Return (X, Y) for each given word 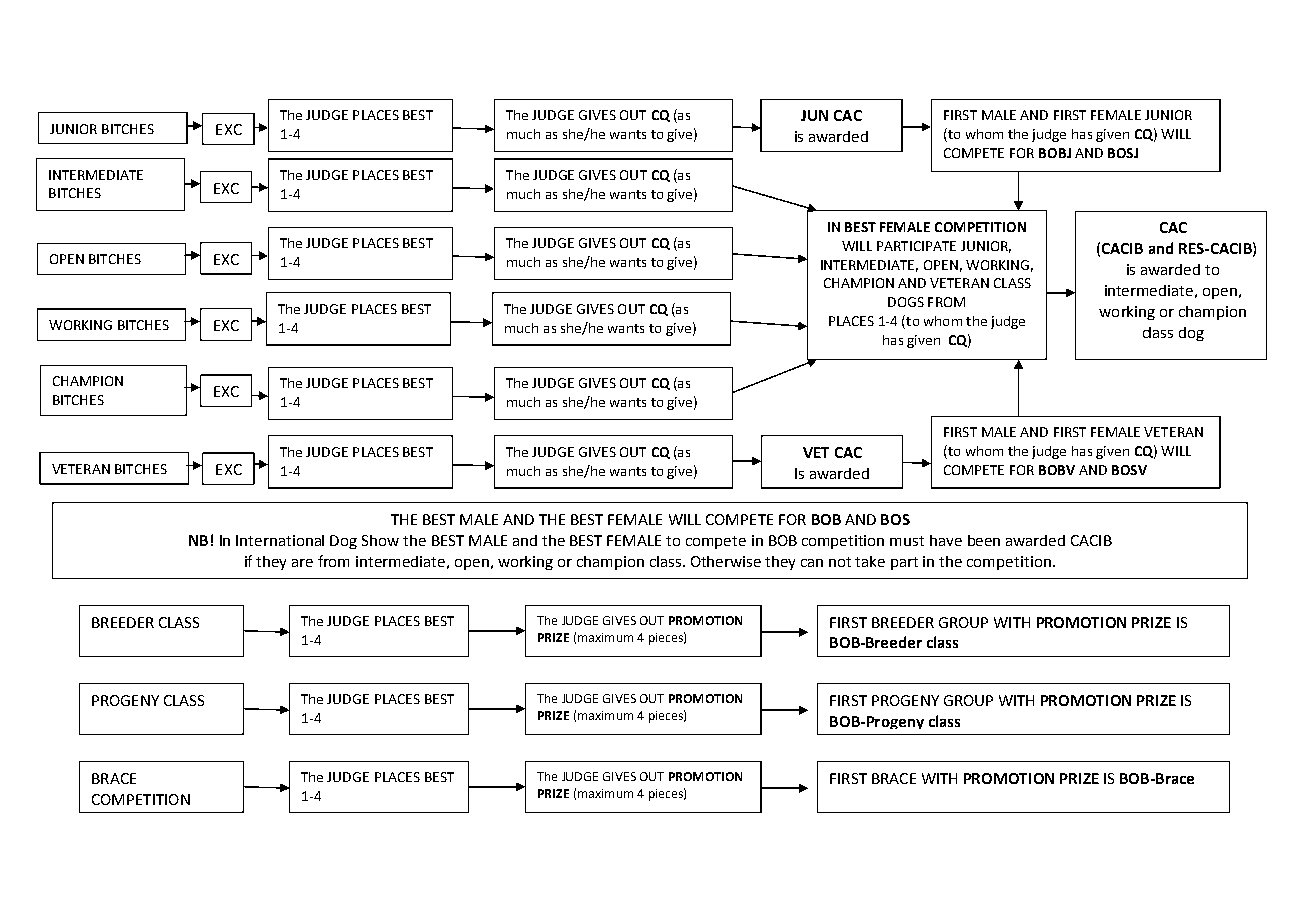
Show (380, 540)
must (907, 541)
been (984, 540)
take (870, 561)
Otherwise (726, 561)
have (946, 540)
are (302, 563)
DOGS (906, 302)
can (812, 563)
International (280, 540)
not (840, 562)
